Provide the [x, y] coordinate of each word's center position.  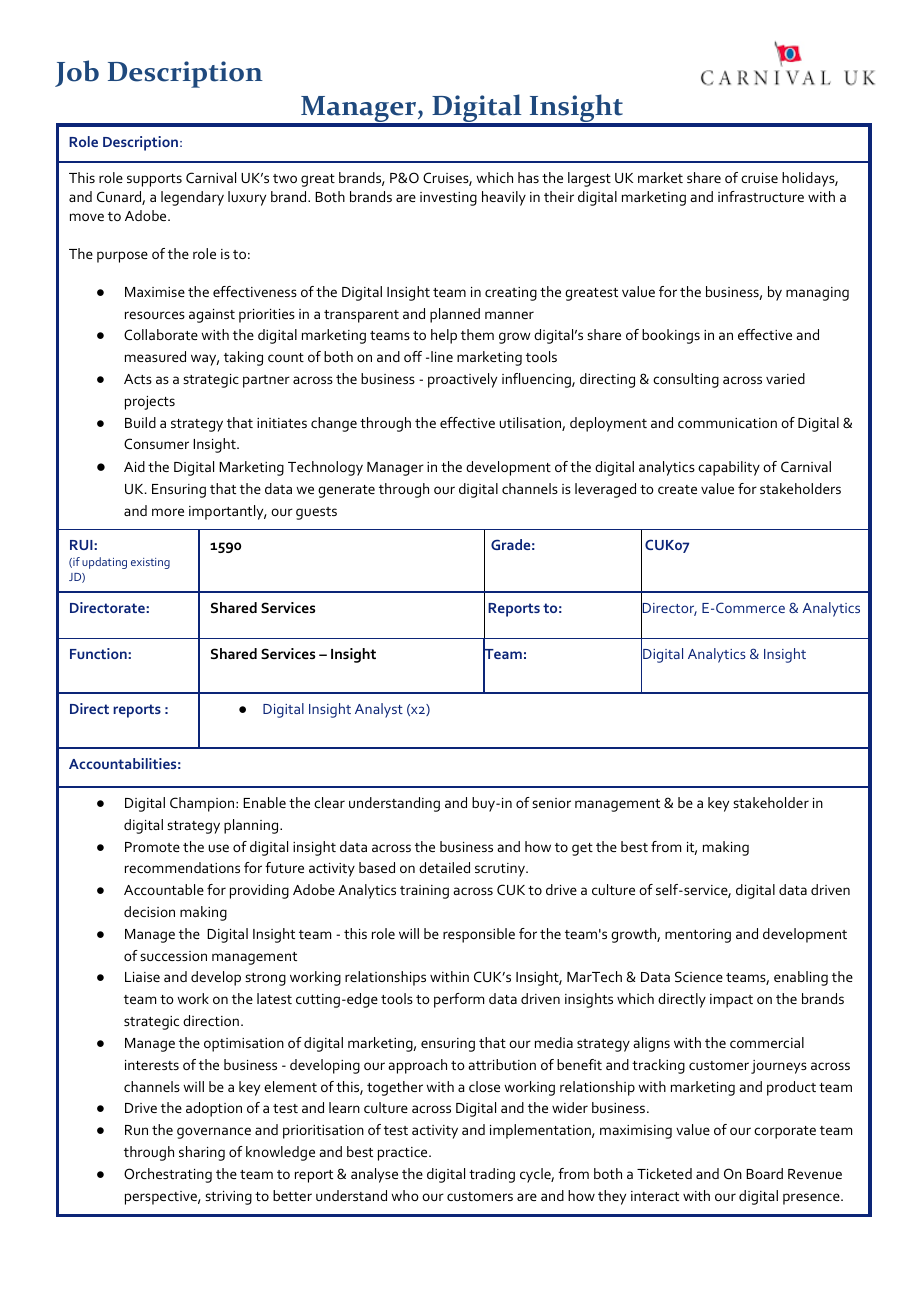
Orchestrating [168, 1175]
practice [404, 1154]
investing [448, 199]
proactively [462, 380]
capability [729, 468]
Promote [152, 847]
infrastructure [761, 196]
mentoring [698, 936]
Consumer [156, 443]
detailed [444, 867]
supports [154, 180]
